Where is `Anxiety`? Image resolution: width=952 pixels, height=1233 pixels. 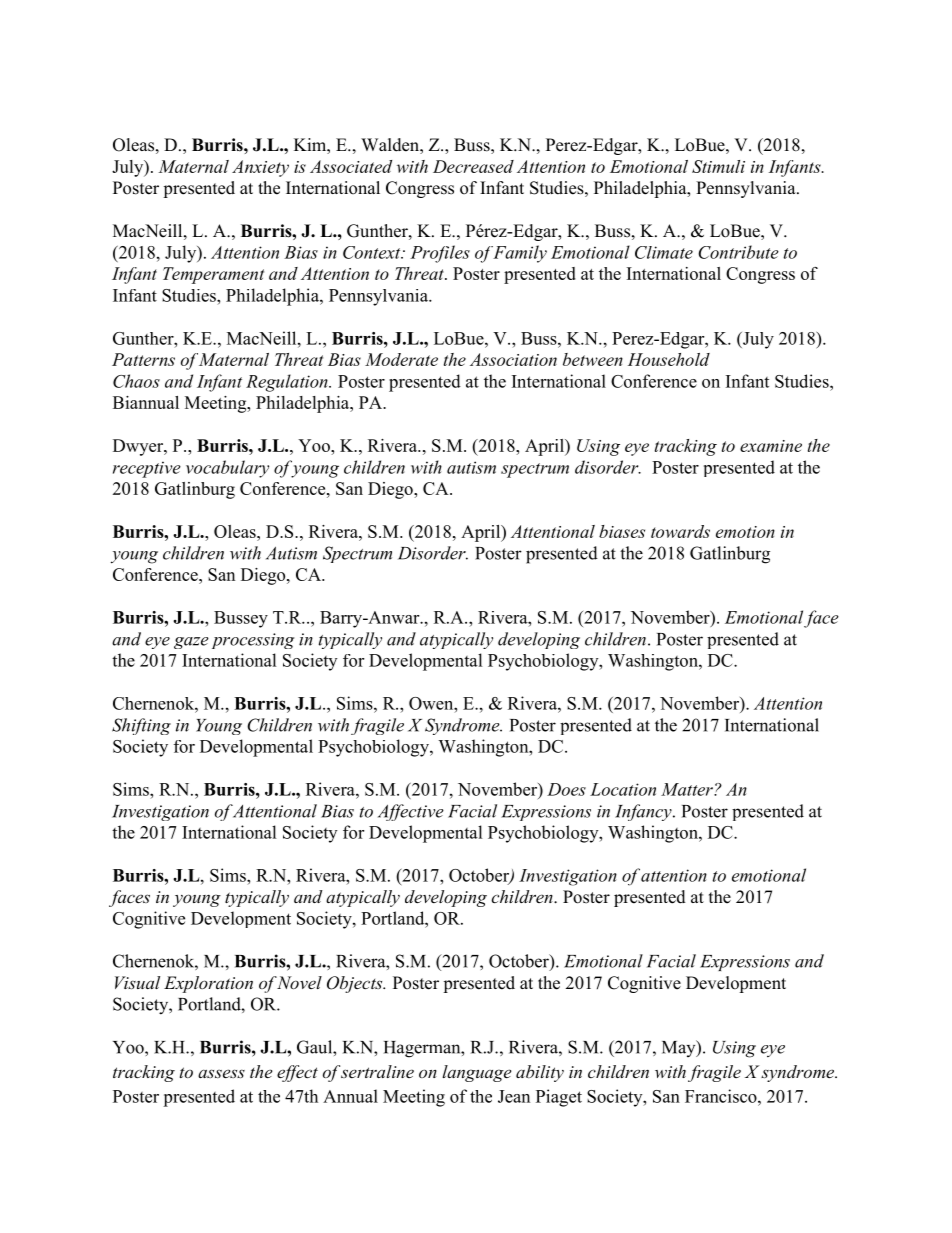 Anxiety is located at coordinates (260, 168).
